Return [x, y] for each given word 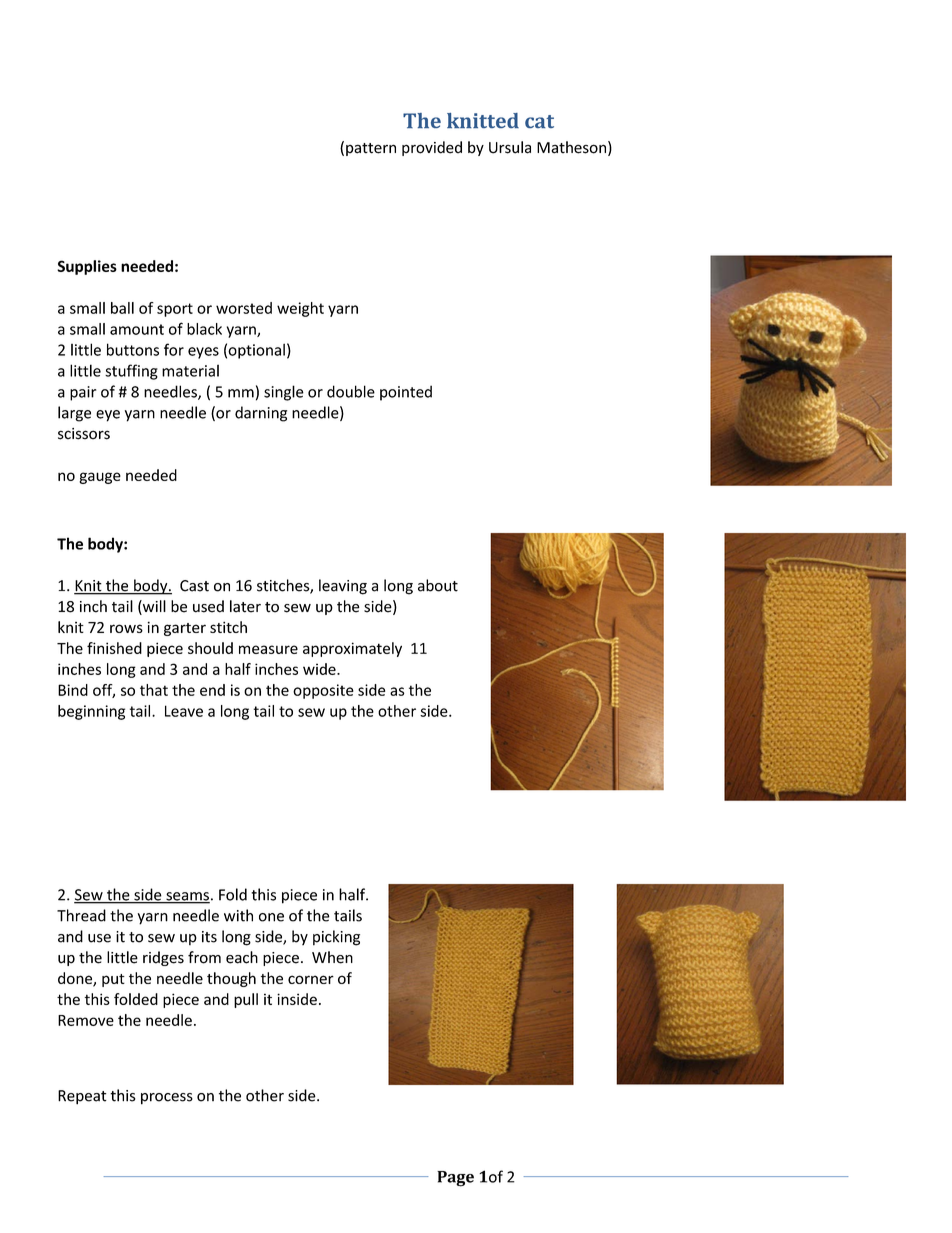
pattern [371, 149]
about [438, 585]
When [332, 957]
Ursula [510, 147]
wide [320, 669]
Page [455, 1179]
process [167, 1099]
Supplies [87, 267]
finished [114, 648]
